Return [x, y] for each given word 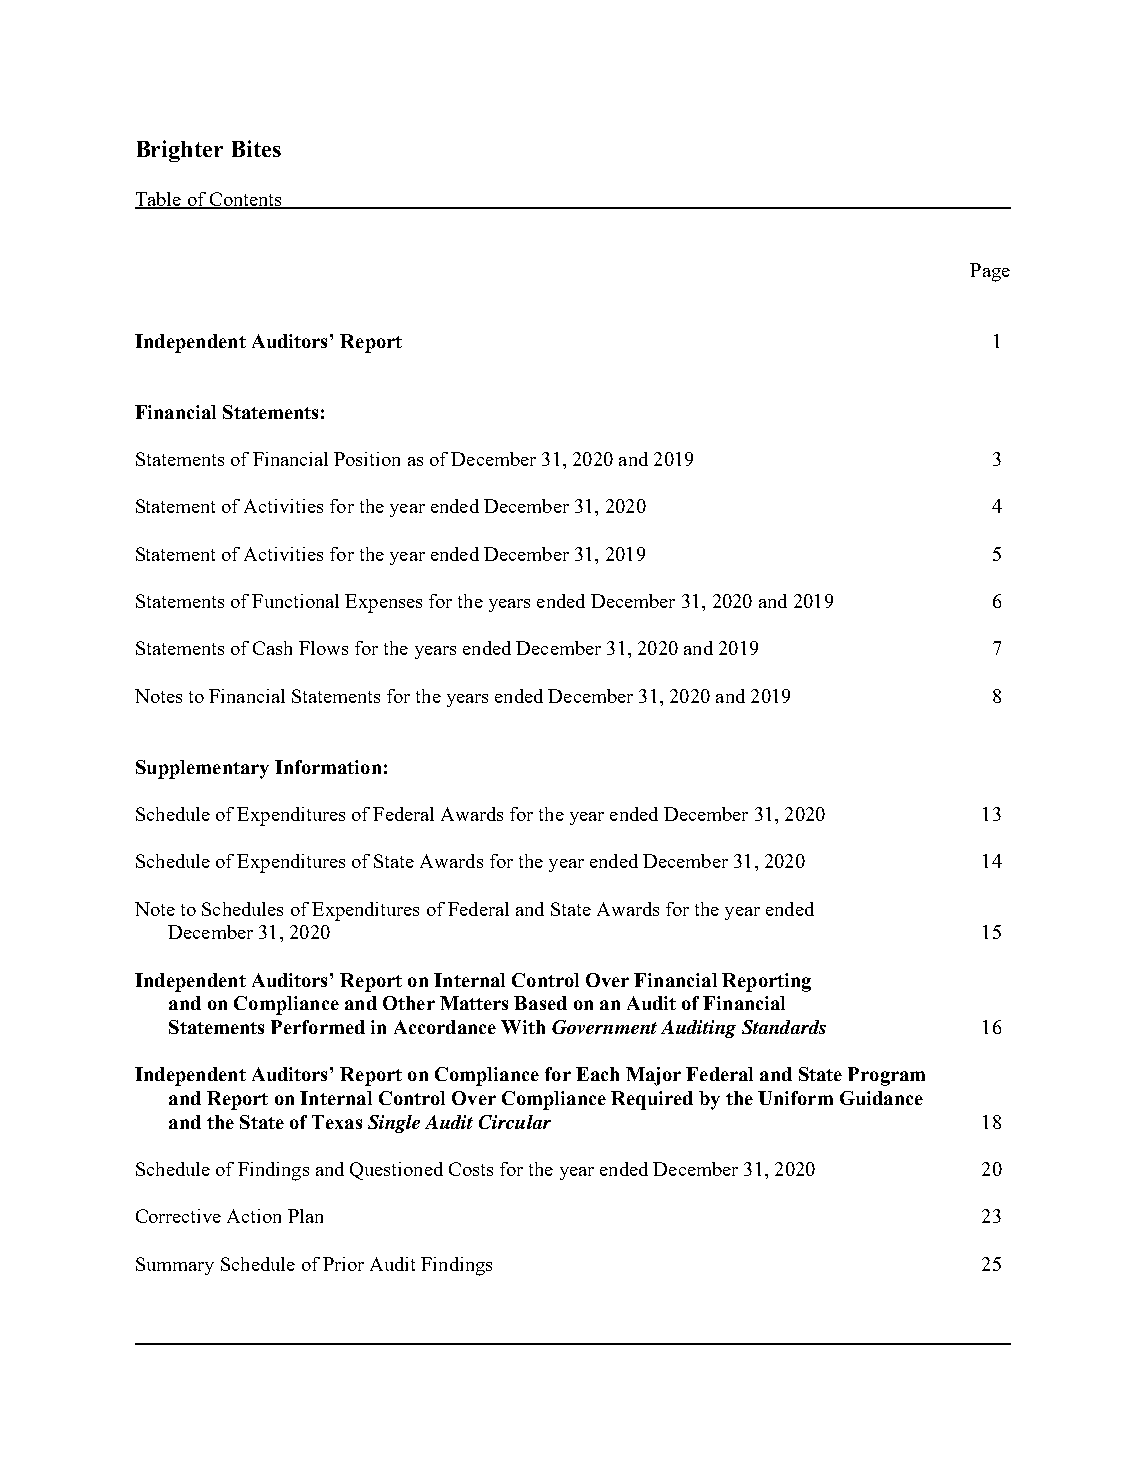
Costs [471, 1169]
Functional [295, 601]
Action [254, 1216]
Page [990, 272]
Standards [784, 1027]
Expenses [383, 603]
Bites [256, 148]
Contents [245, 200]
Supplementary [202, 769]
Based [540, 1003]
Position [367, 459]
